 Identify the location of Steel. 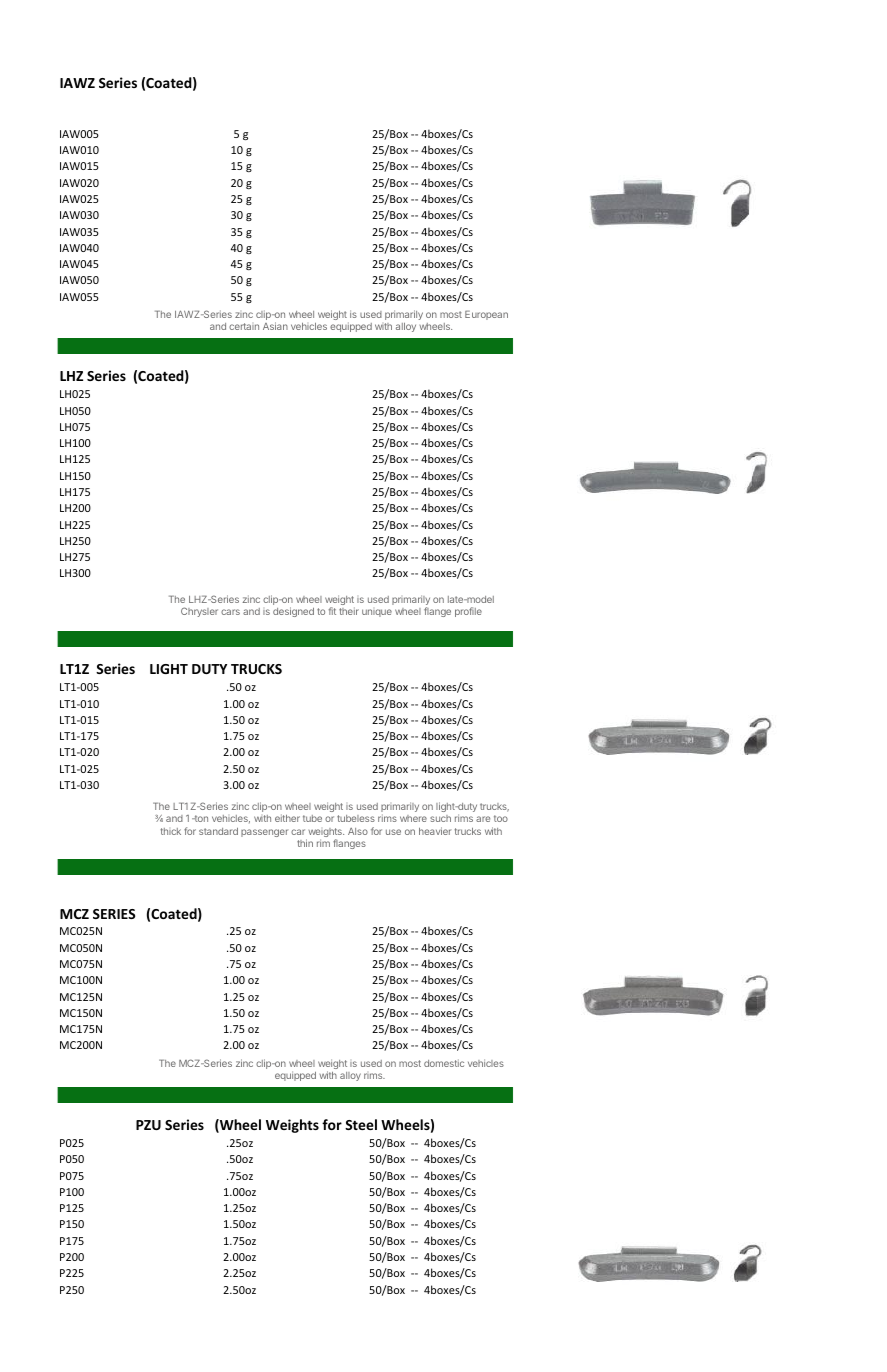
(361, 1124).
